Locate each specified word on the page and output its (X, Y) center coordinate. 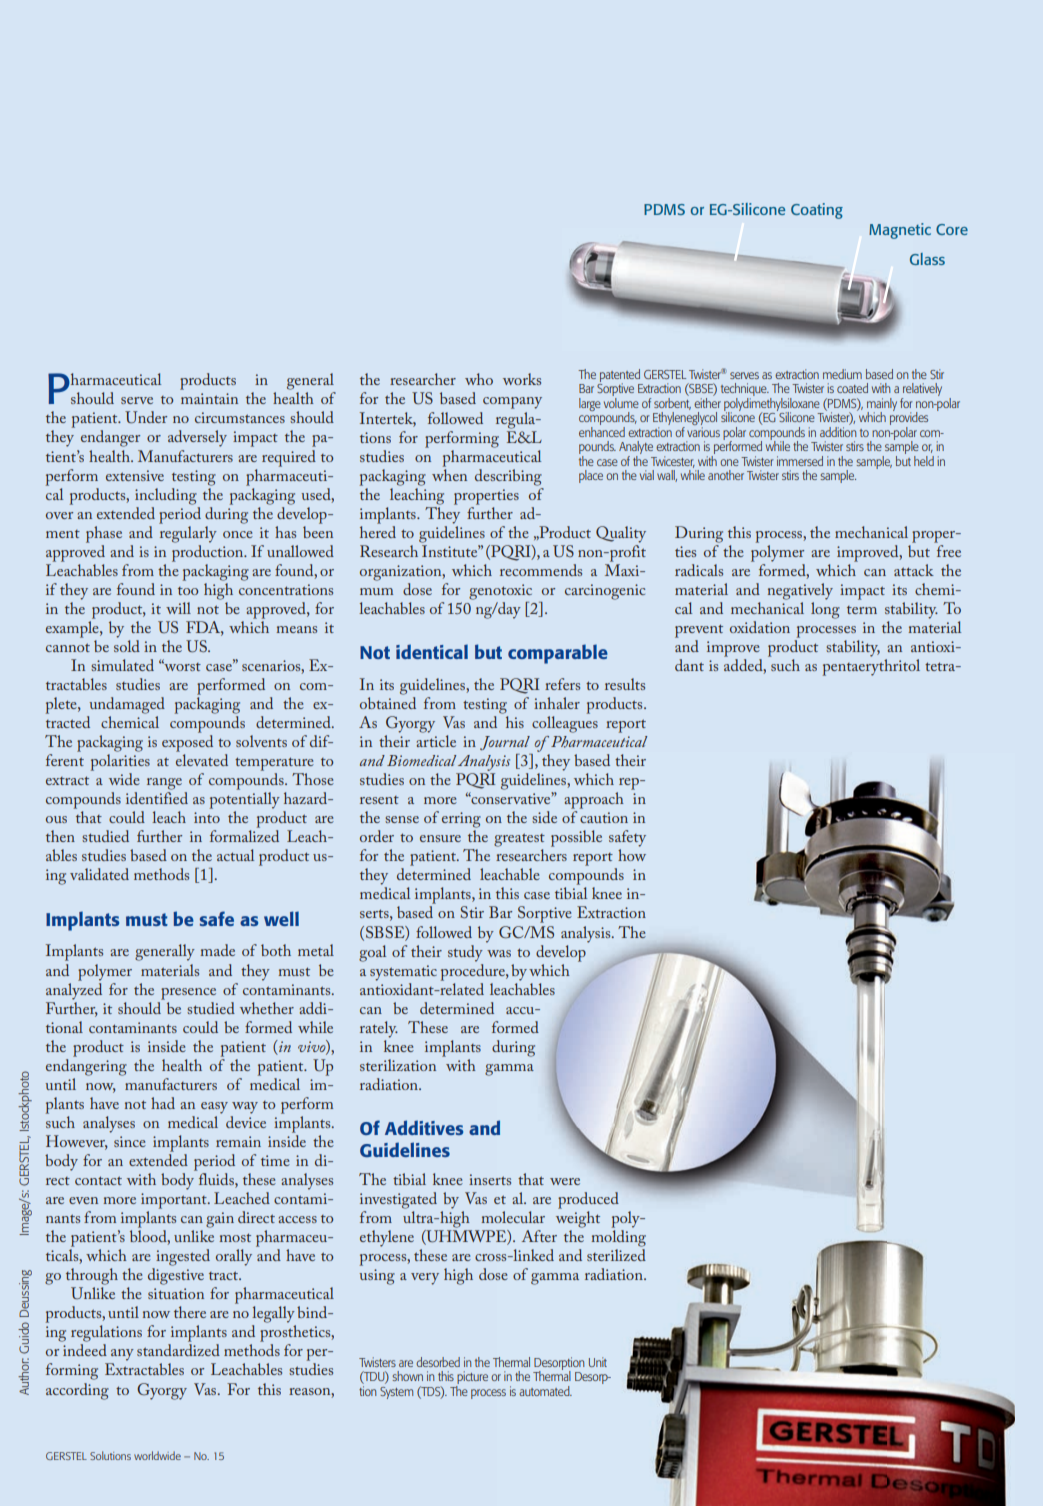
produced (588, 1200)
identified (157, 798)
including (166, 496)
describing (508, 477)
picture (472, 1379)
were (565, 1181)
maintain (209, 398)
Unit (598, 1362)
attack (914, 570)
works (522, 379)
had (163, 1103)
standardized (178, 1350)
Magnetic (900, 231)
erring (461, 820)
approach (594, 800)
